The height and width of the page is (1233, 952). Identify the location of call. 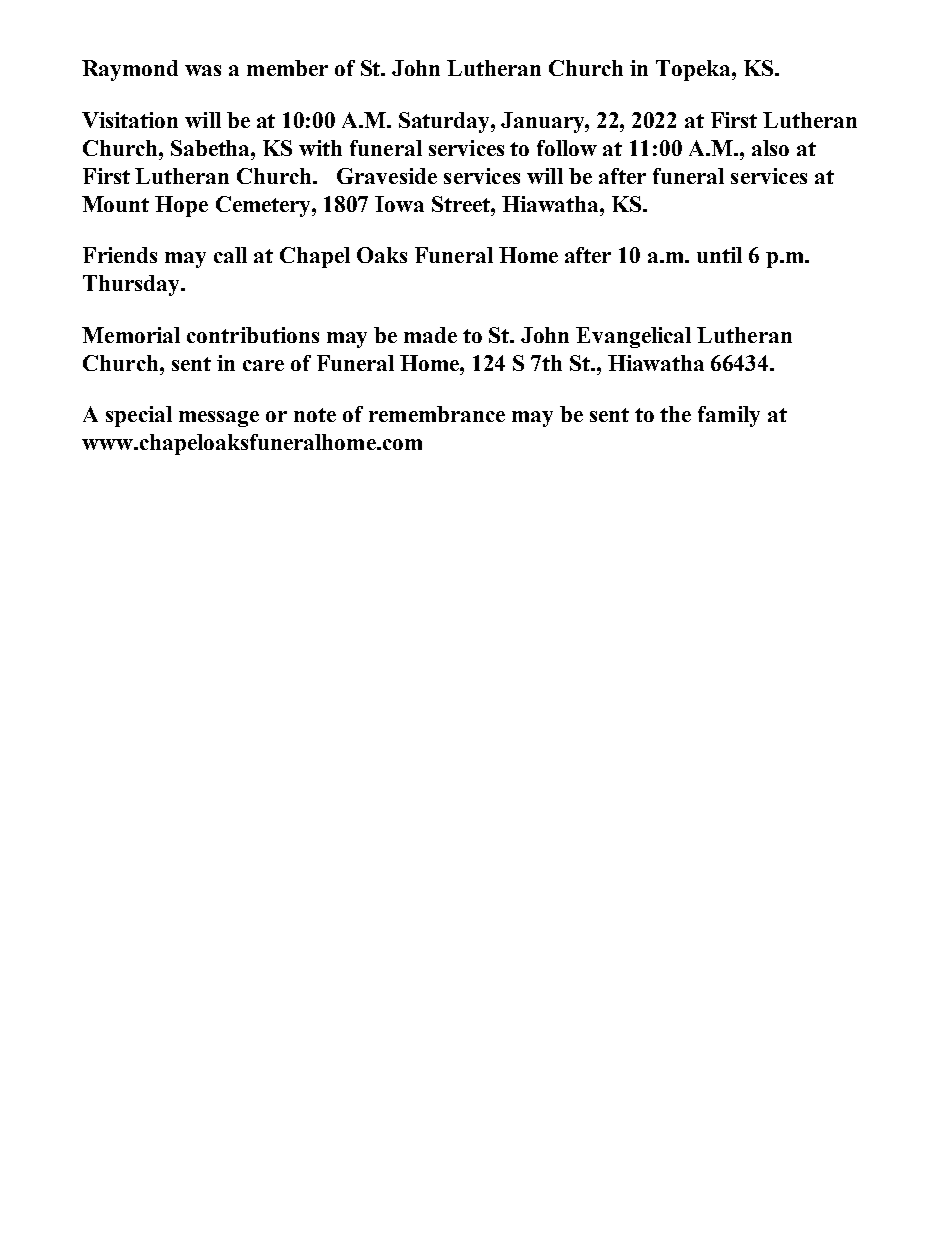
(230, 255).
